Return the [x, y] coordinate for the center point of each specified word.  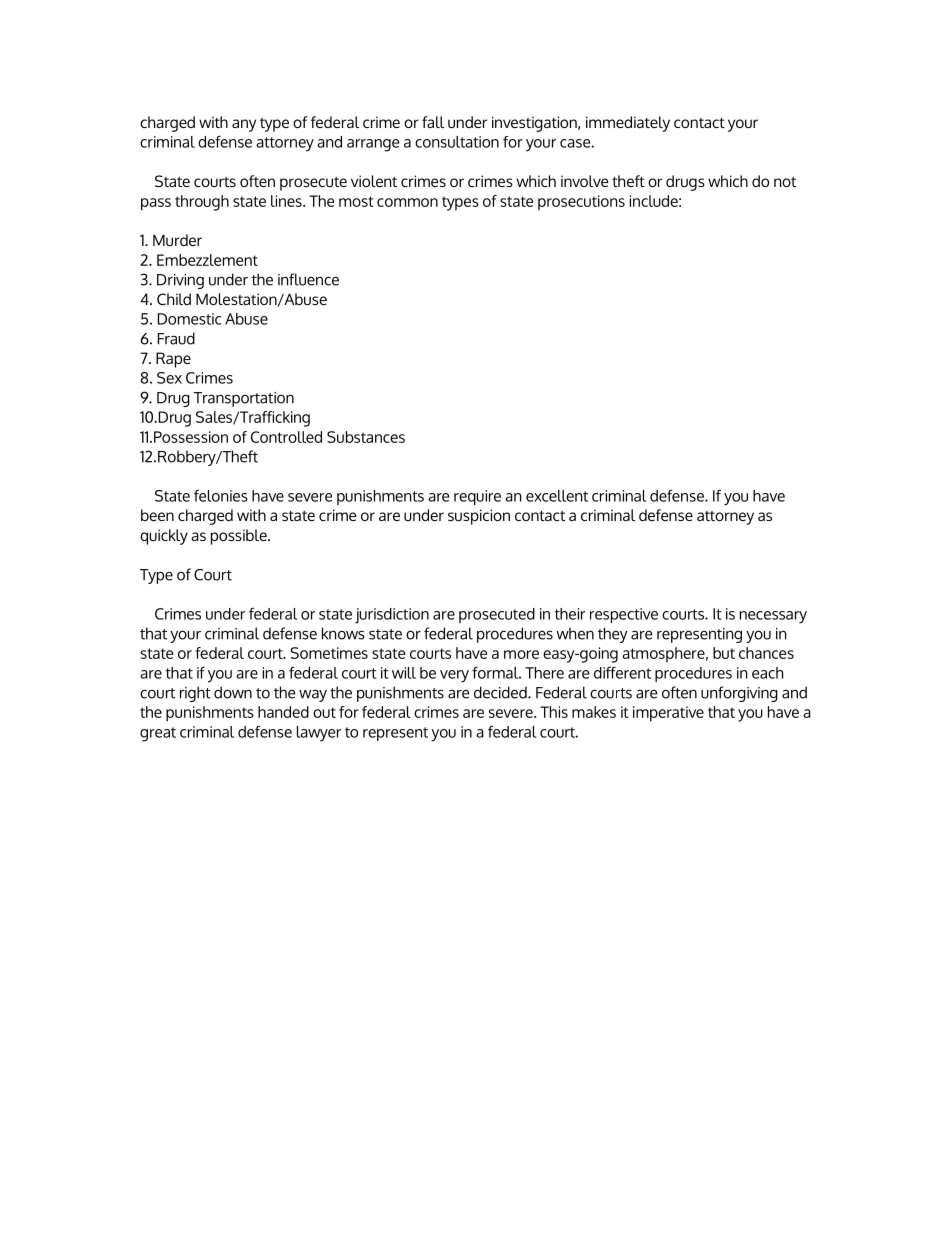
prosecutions [581, 203]
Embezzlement [207, 260]
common [407, 202]
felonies [221, 496]
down [233, 692]
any [244, 125]
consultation [457, 142]
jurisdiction [392, 616]
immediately [628, 124]
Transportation [244, 399]
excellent [557, 496]
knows [343, 633]
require [477, 497]
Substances [366, 437]
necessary [773, 617]
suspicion [479, 517]
